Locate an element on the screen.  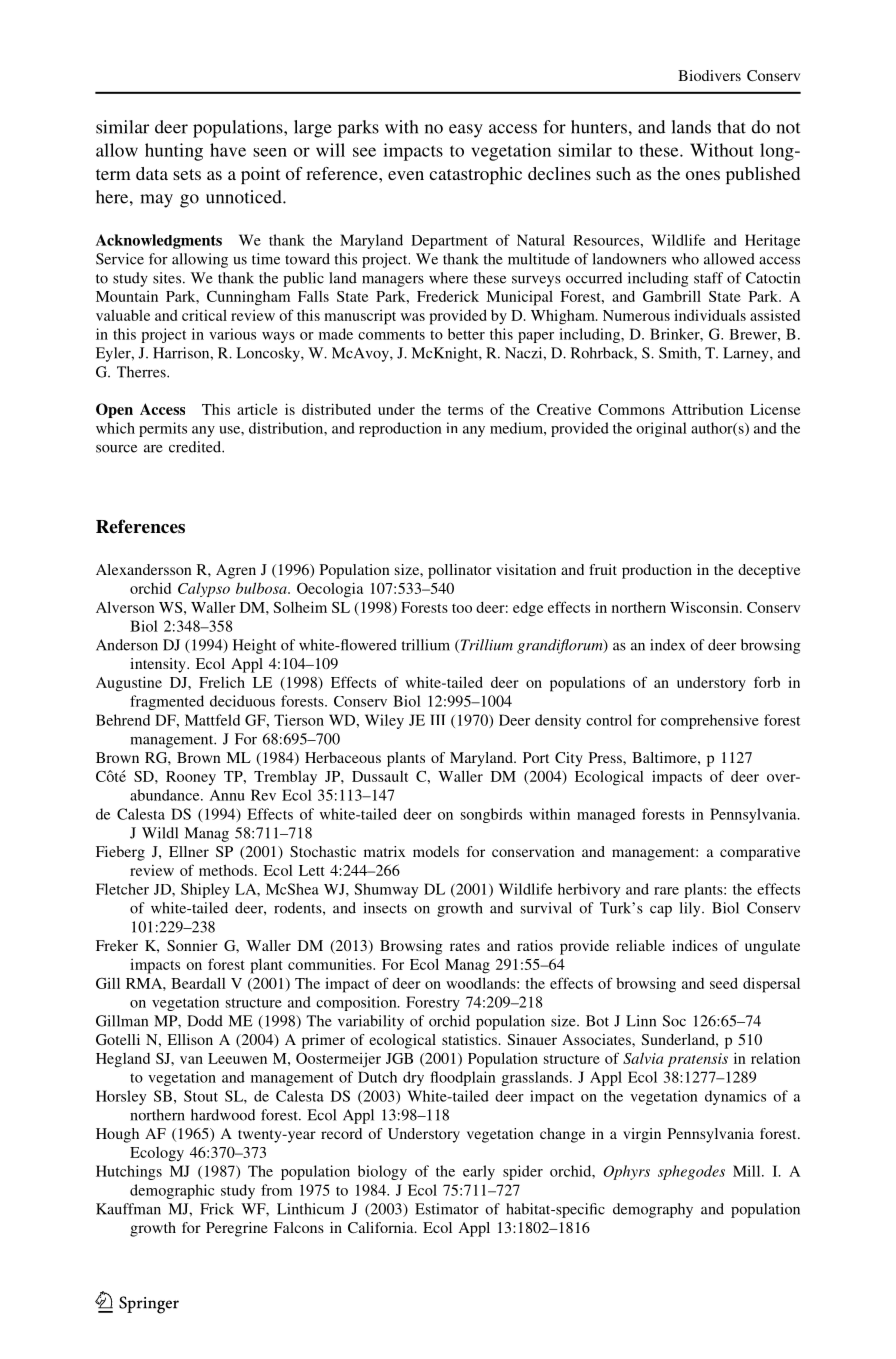
ones is located at coordinates (703, 175).
